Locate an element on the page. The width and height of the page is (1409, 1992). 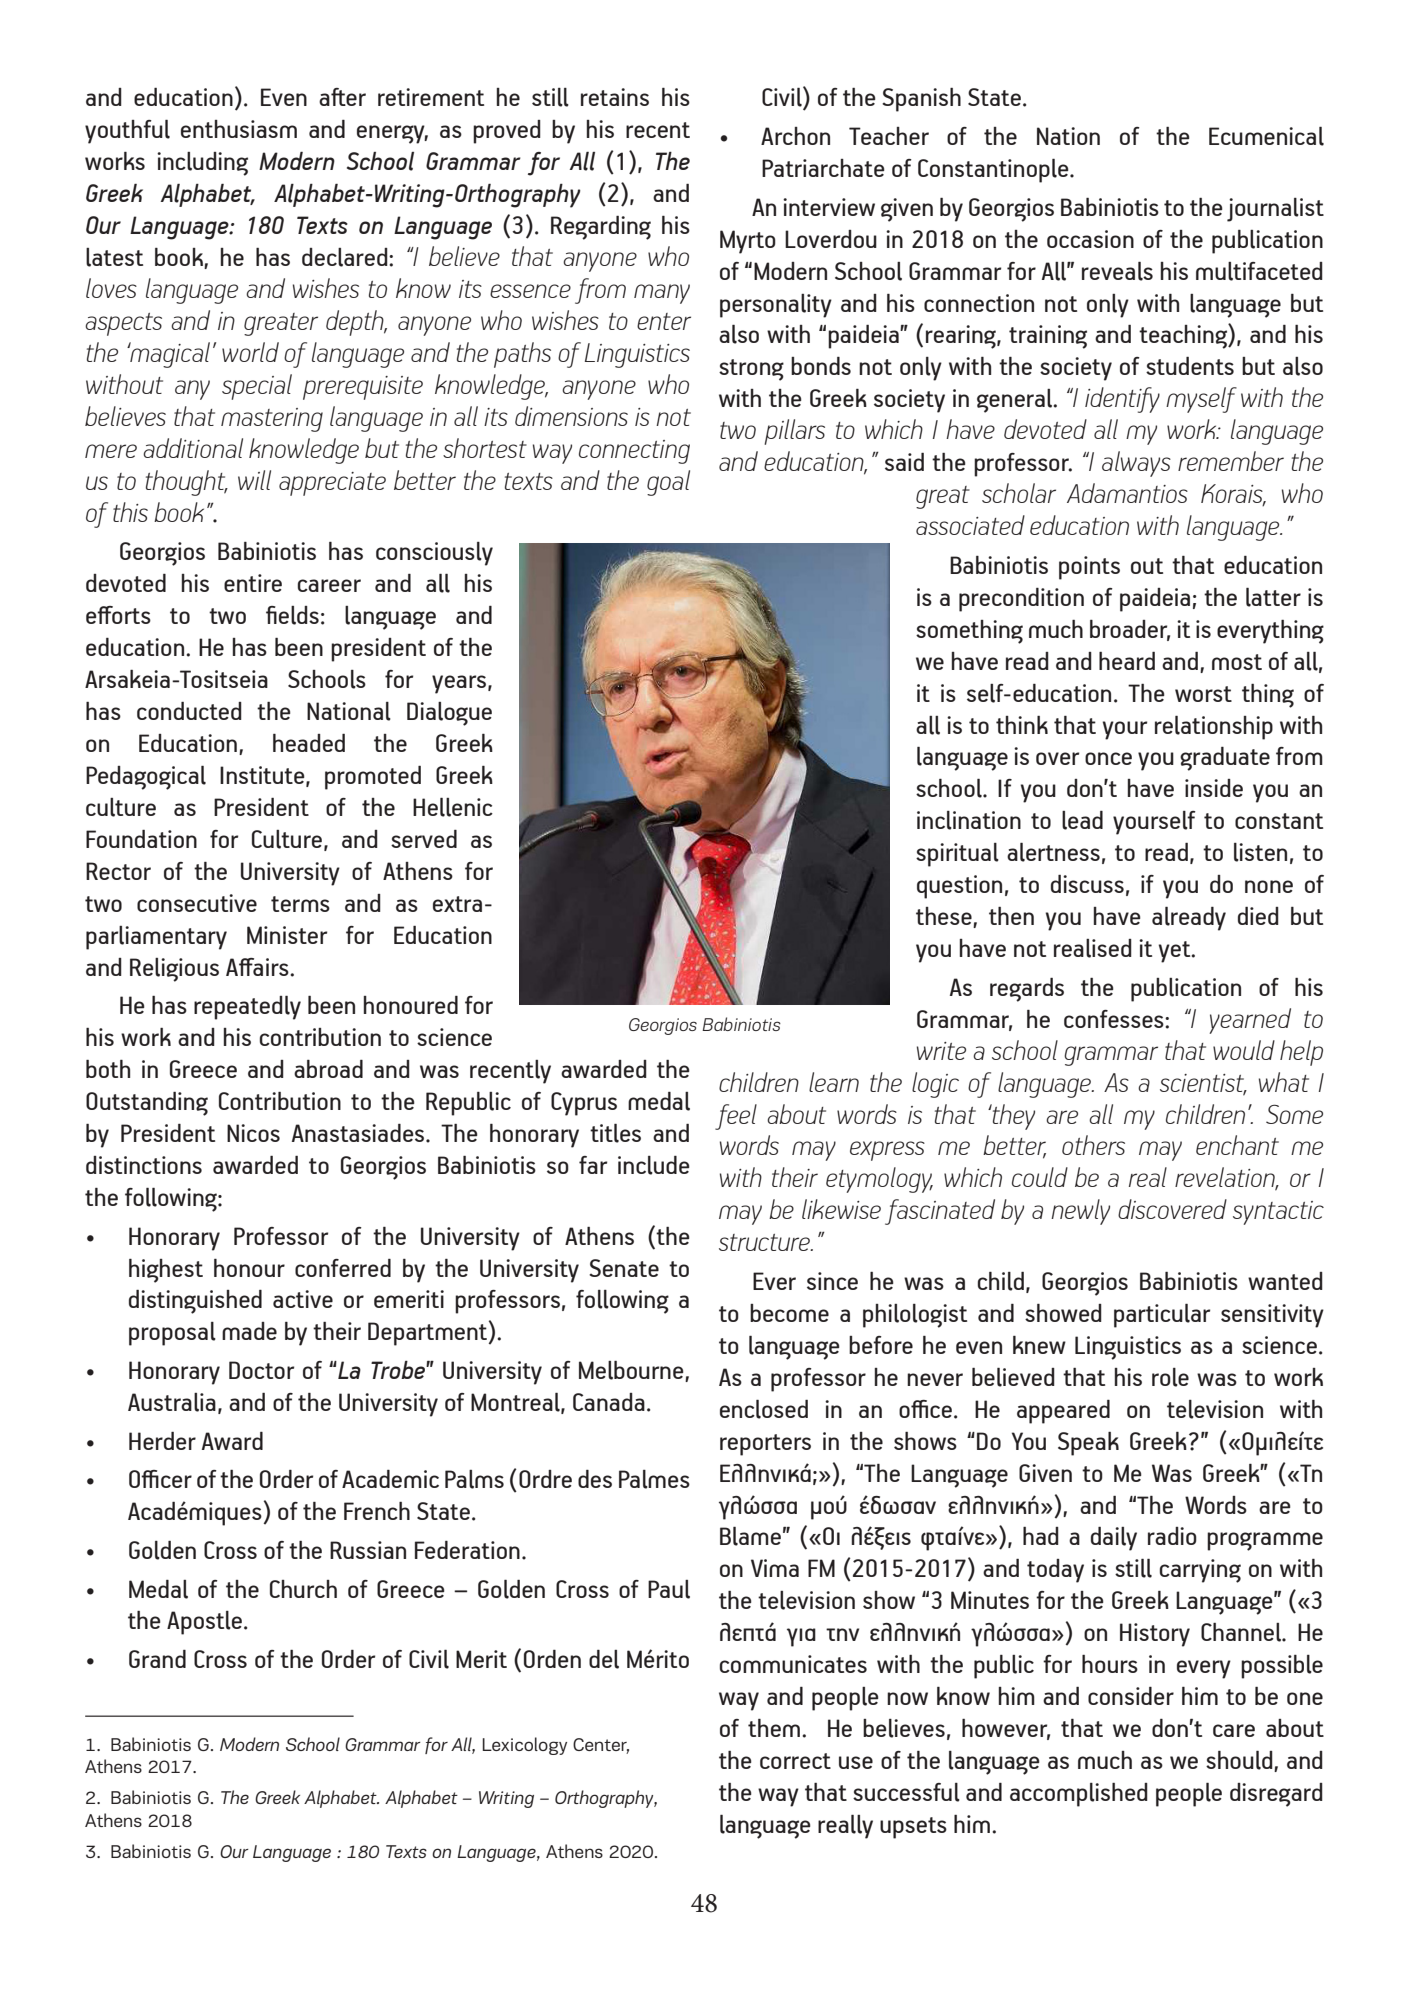
Ecumenical is located at coordinates (1266, 136).
